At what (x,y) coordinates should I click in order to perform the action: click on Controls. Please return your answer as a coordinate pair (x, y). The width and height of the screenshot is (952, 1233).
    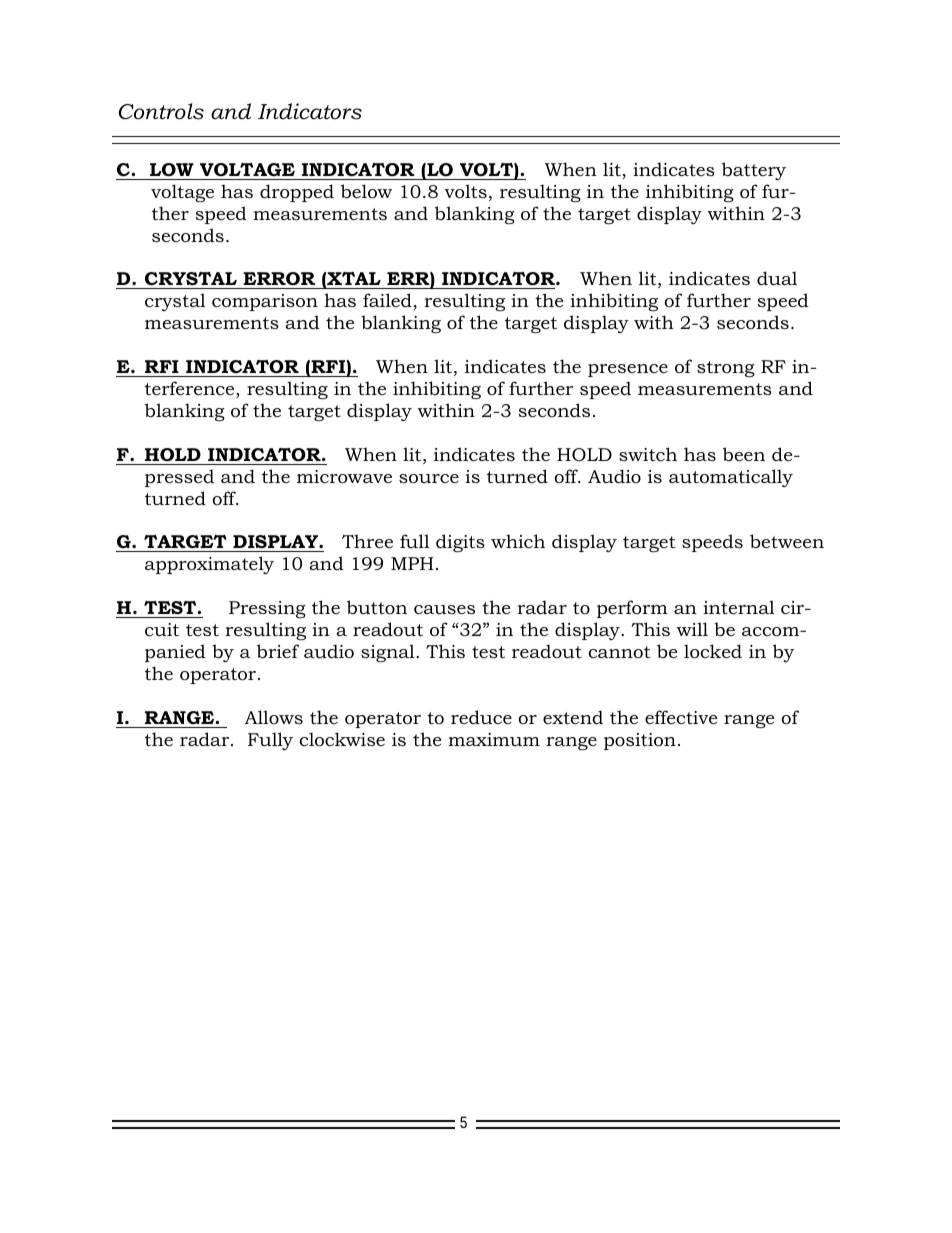
    Looking at the image, I should click on (161, 111).
